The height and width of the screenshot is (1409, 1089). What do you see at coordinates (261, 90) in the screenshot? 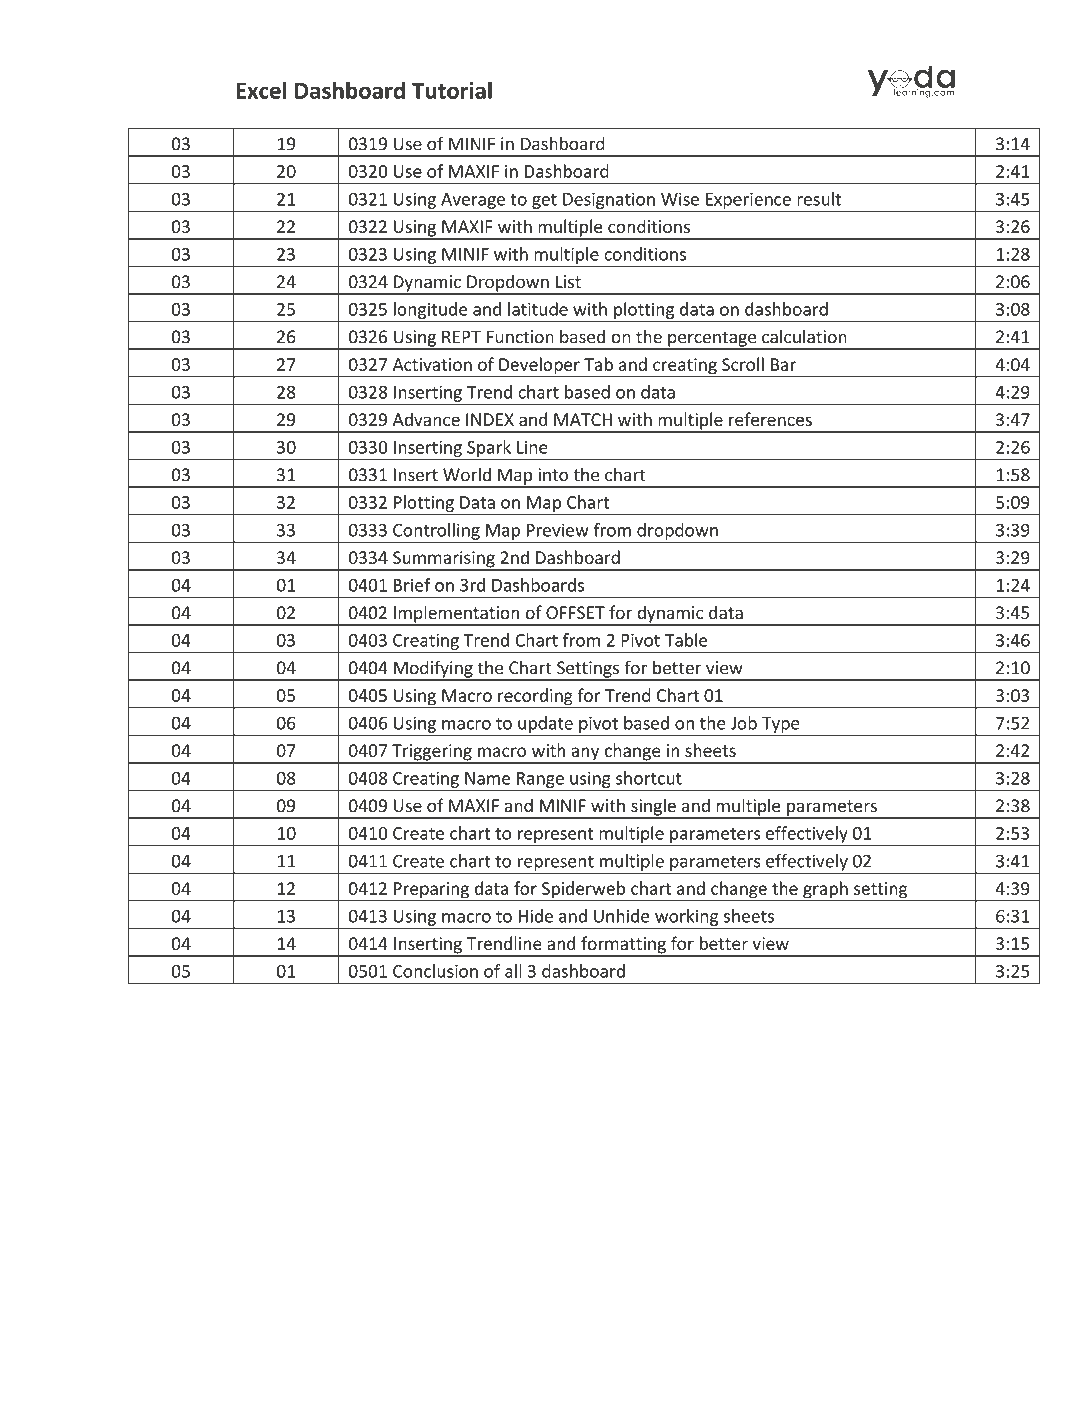
I see `Excel` at bounding box center [261, 90].
